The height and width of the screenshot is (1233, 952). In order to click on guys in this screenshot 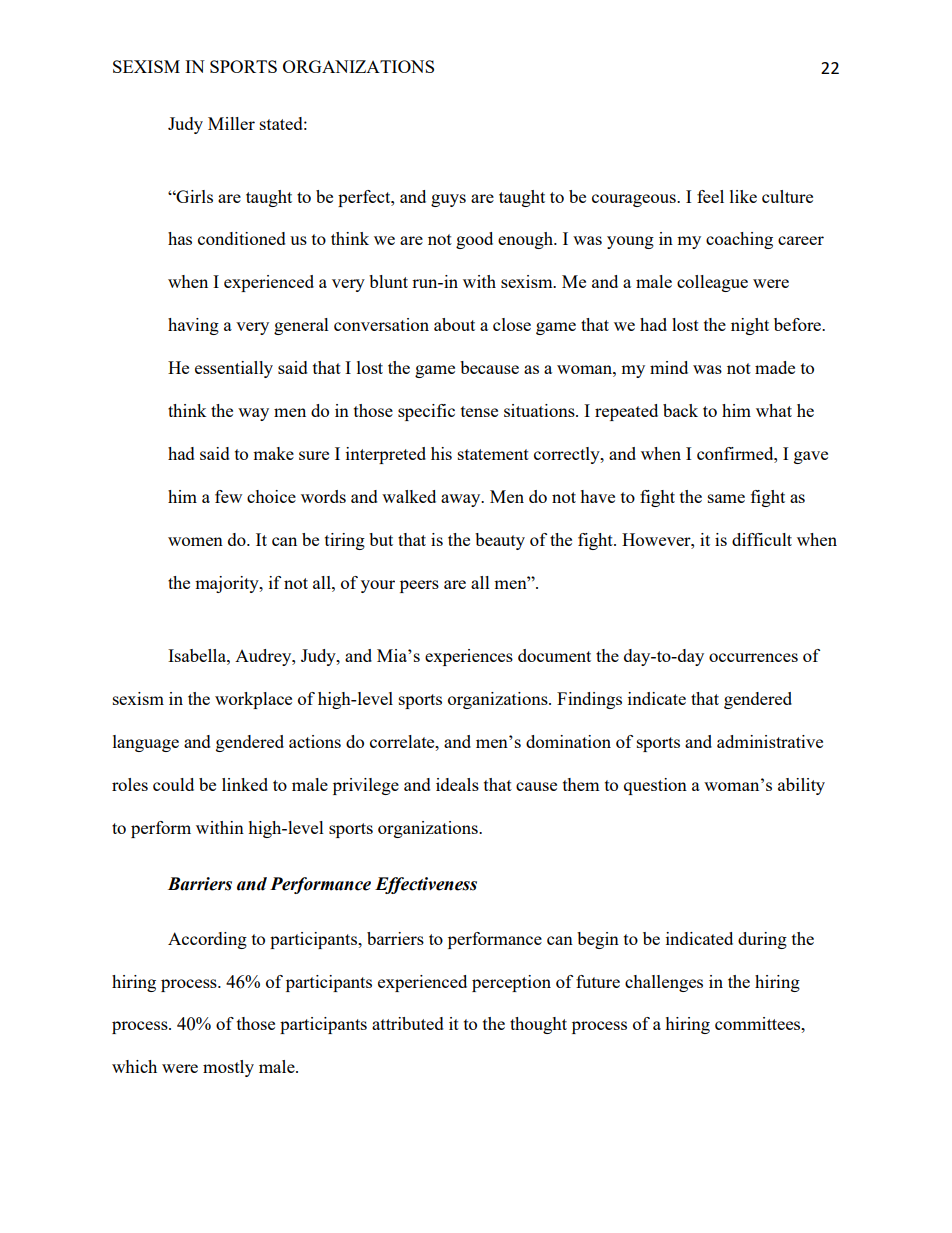, I will do `click(448, 200)`.
